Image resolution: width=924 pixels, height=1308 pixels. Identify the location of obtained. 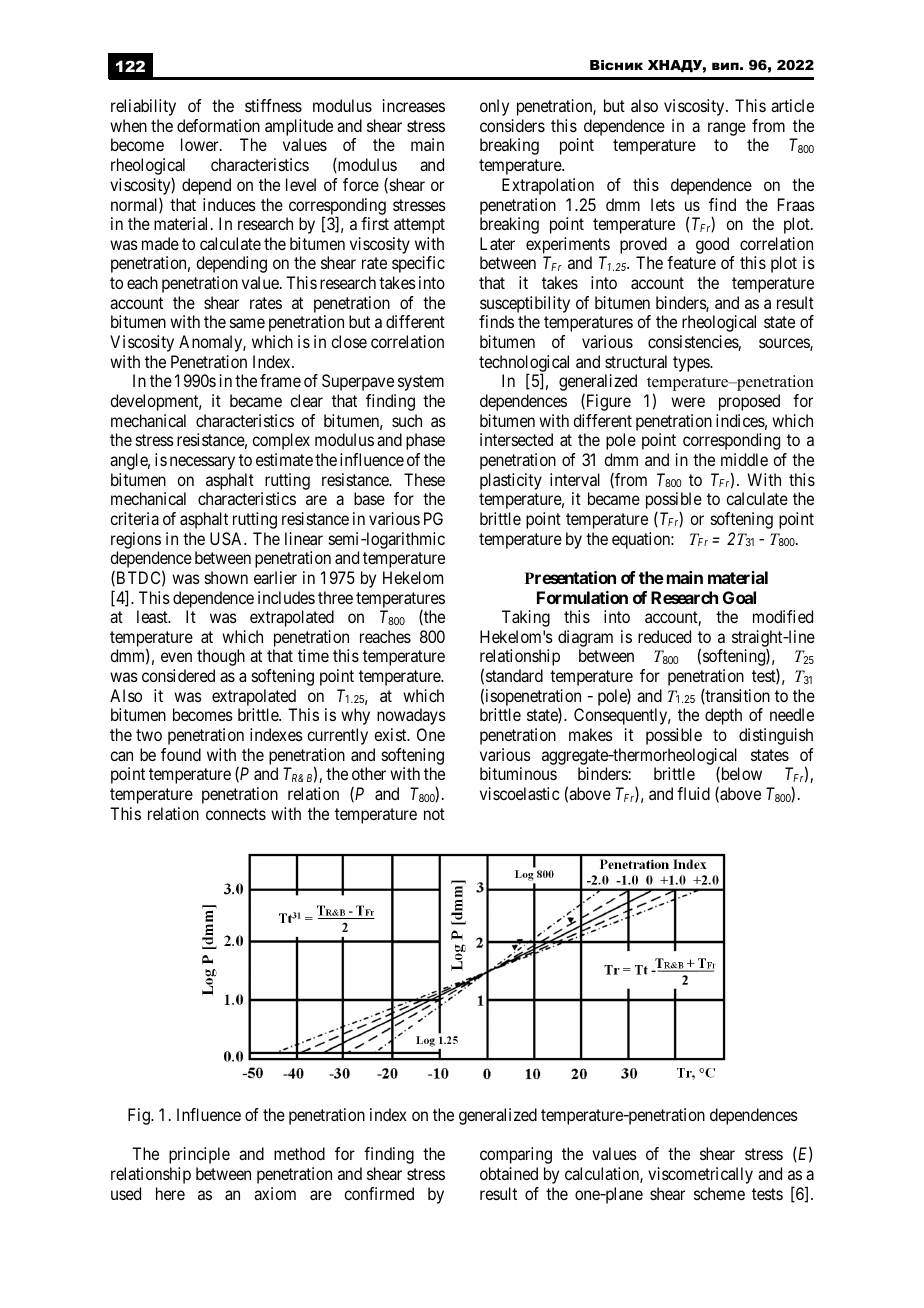
(509, 1173).
